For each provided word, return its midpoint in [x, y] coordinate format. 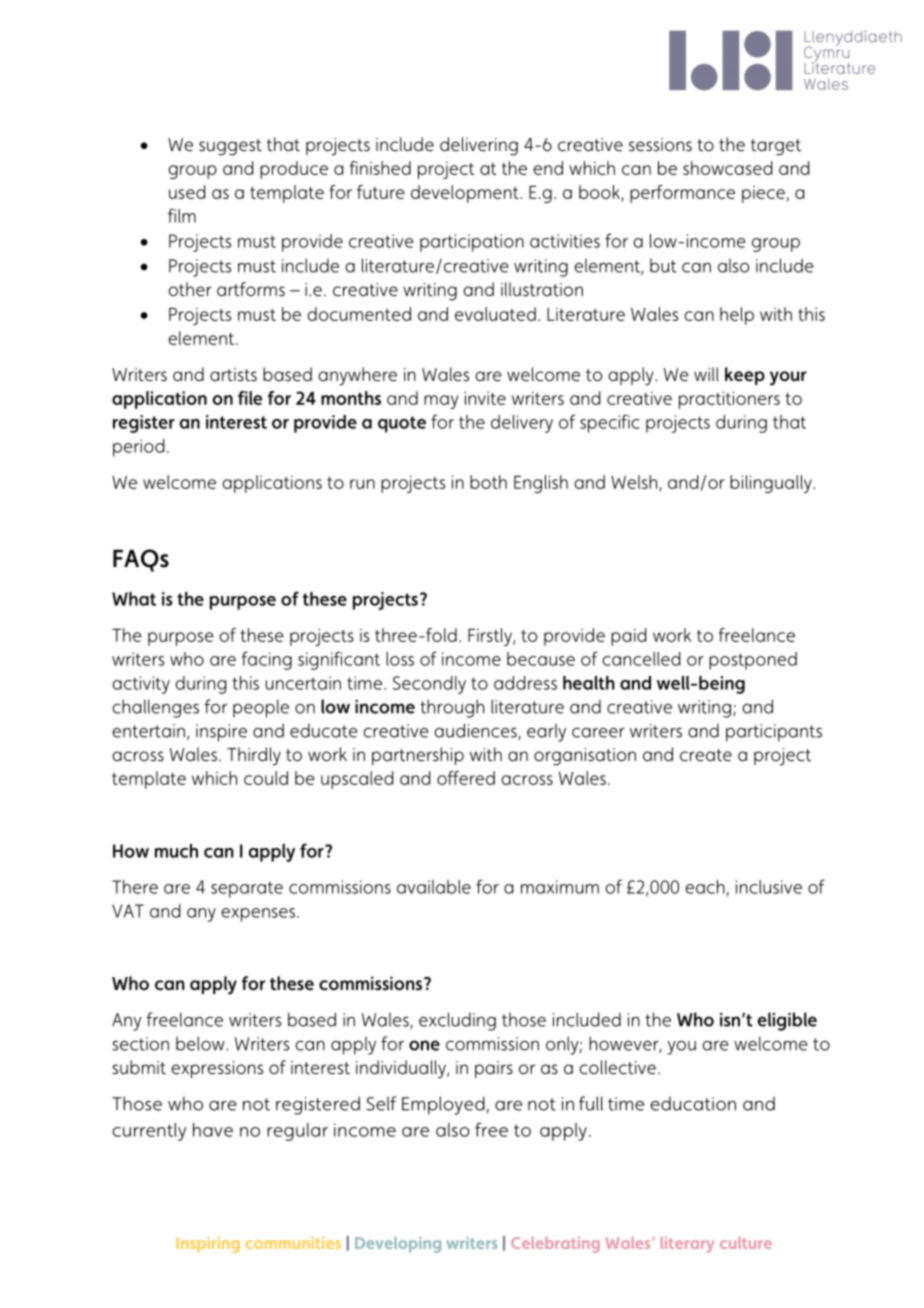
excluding [457, 1021]
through [452, 708]
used [187, 192]
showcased [727, 168]
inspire [221, 733]
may [441, 402]
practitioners [729, 400]
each [705, 887]
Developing [398, 1245]
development [466, 194]
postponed [753, 661]
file [250, 398]
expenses [258, 915]
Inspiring [208, 1245]
